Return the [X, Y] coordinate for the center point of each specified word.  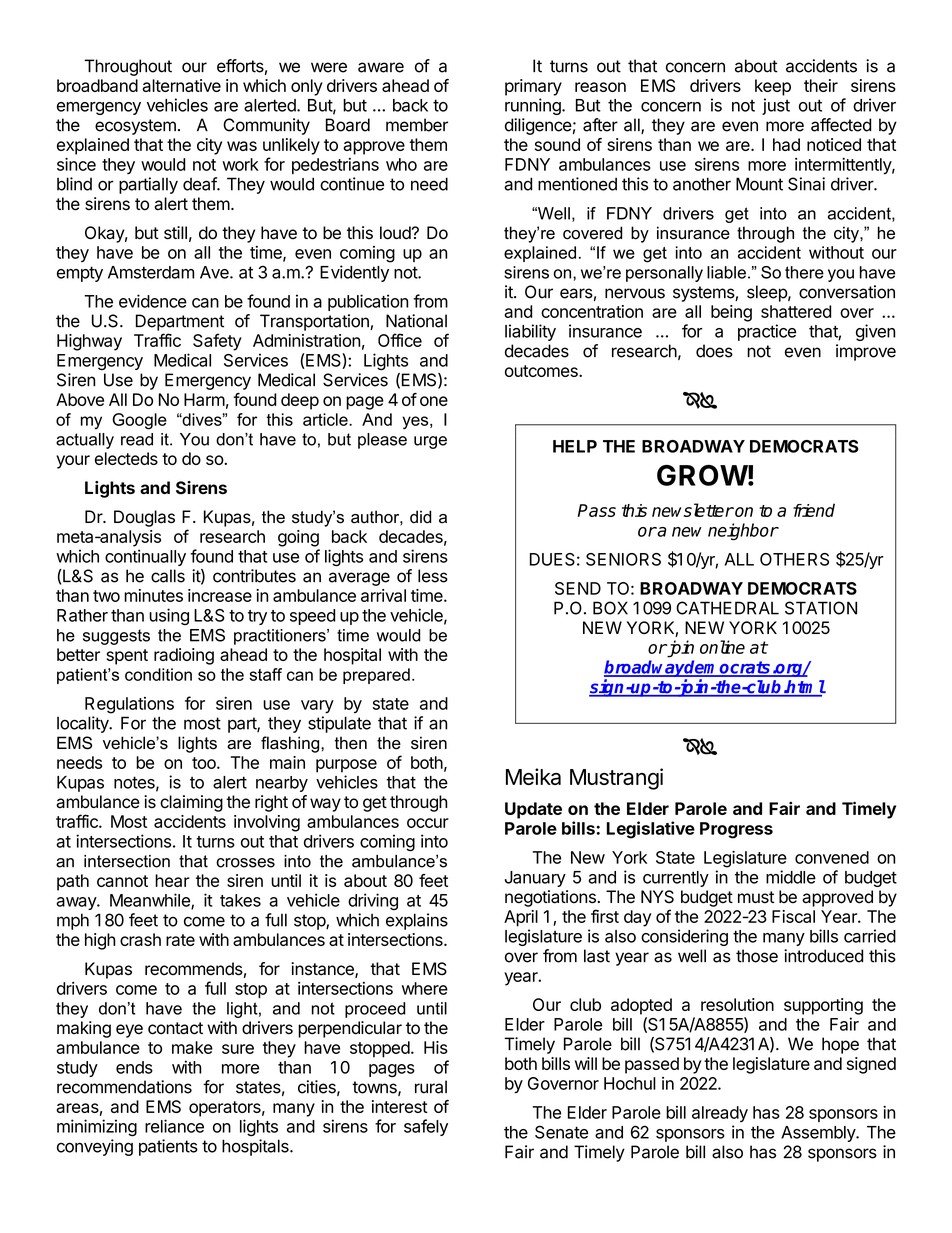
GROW [702, 475]
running [534, 106]
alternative [181, 85]
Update [533, 810]
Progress [736, 830]
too [205, 763]
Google [139, 421]
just [776, 106]
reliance [174, 1126]
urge [430, 442]
